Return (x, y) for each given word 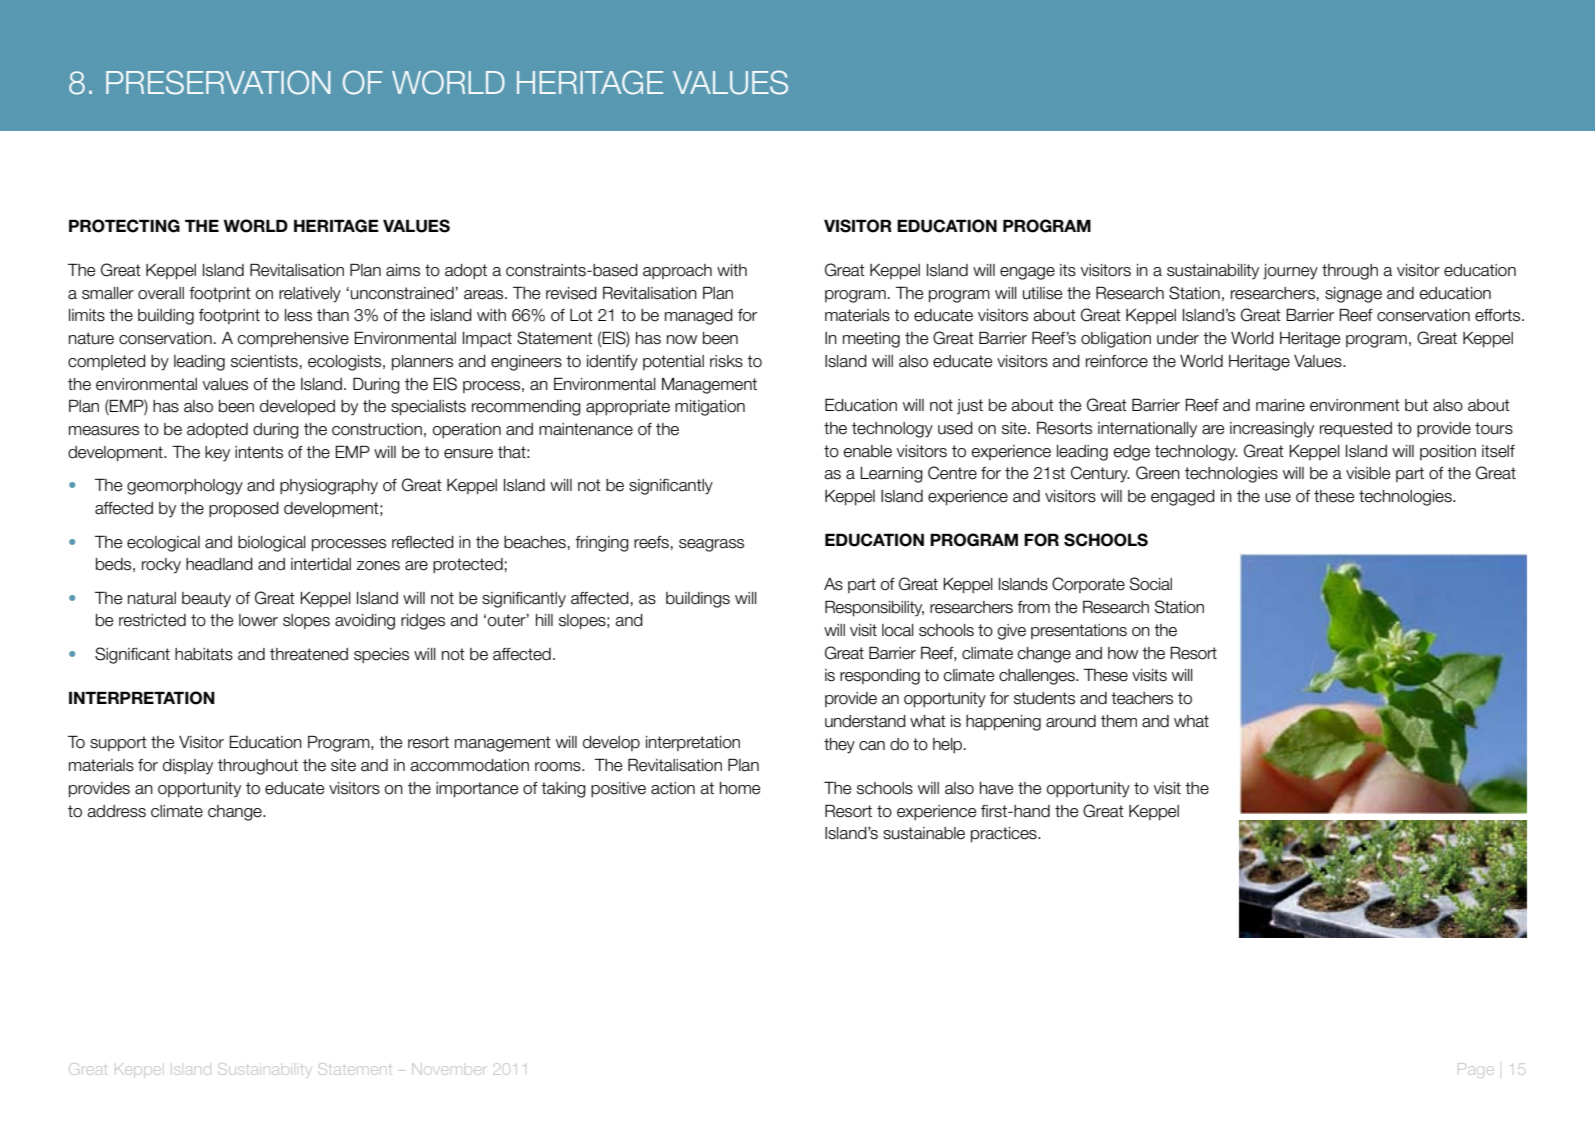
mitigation (710, 408)
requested (1356, 430)
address (116, 811)
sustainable (924, 833)
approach (677, 272)
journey (1290, 272)
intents (259, 452)
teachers (1142, 698)
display (188, 767)
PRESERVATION (218, 82)
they (839, 746)
